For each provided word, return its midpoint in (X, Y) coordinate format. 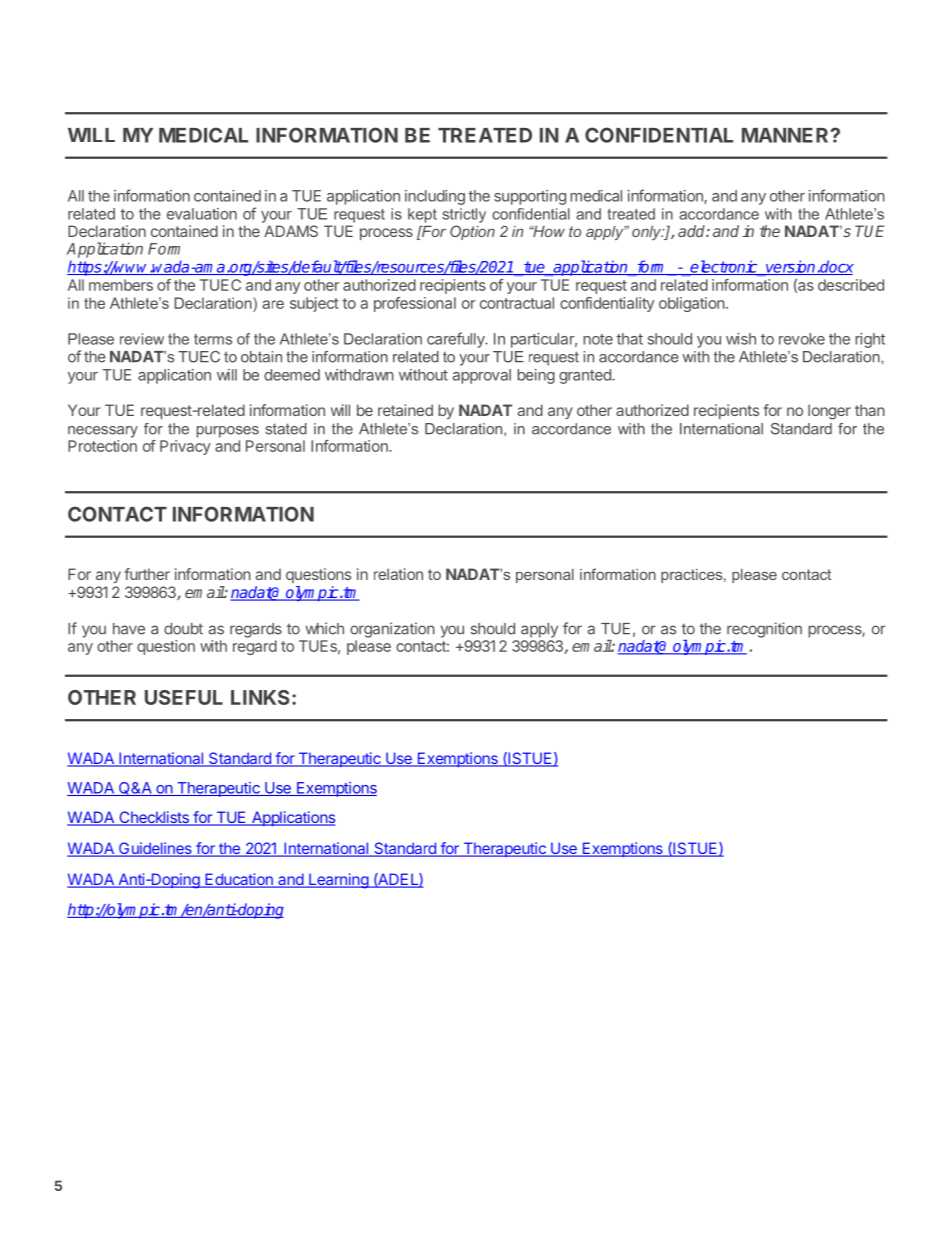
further (147, 574)
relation (398, 574)
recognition (764, 630)
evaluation (202, 214)
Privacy (185, 447)
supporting (530, 197)
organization (392, 630)
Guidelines (155, 849)
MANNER (786, 135)
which (325, 628)
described (851, 285)
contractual (517, 303)
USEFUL (184, 697)
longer (829, 412)
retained (405, 410)
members (121, 285)
